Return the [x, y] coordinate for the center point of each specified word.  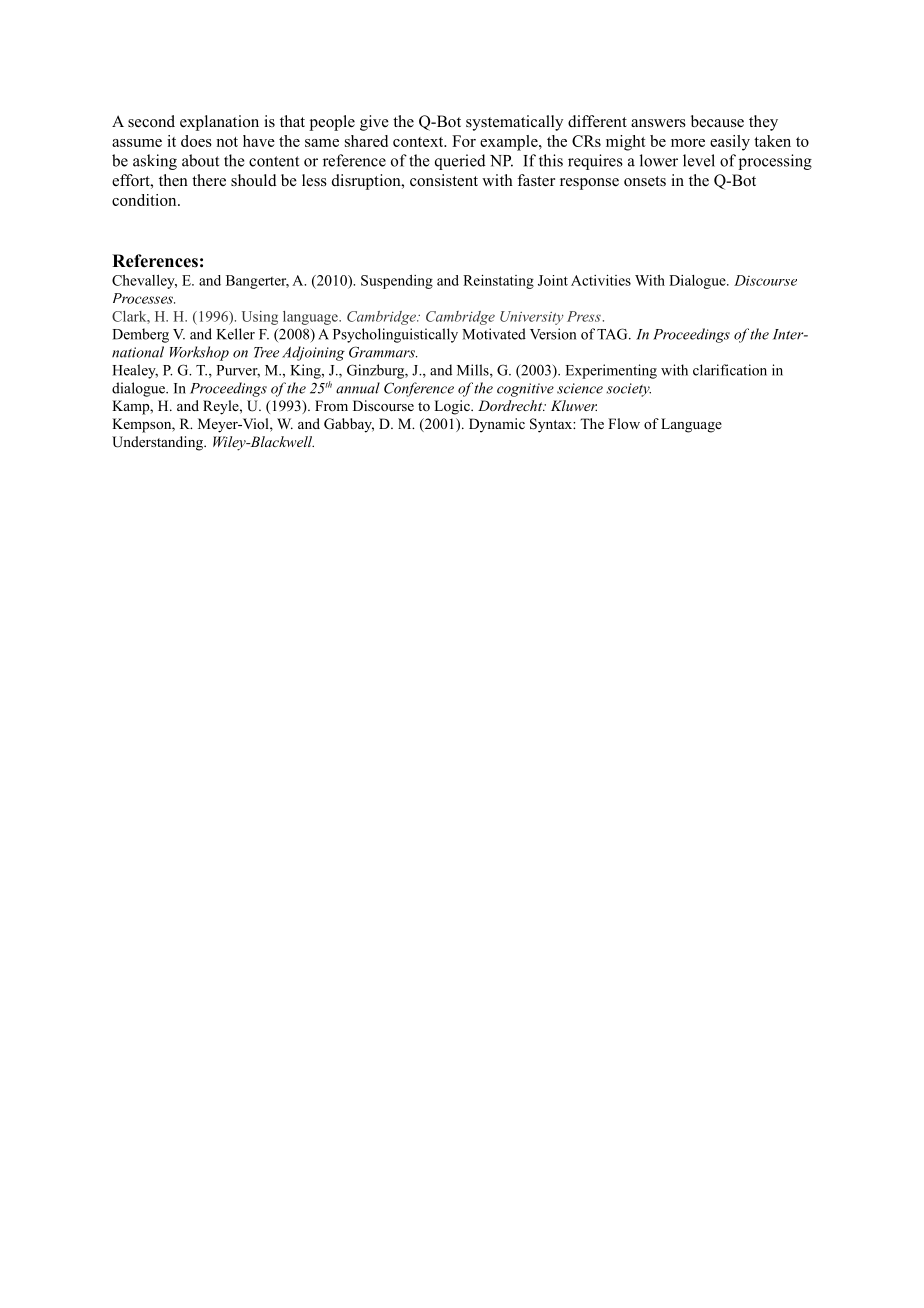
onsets [645, 181]
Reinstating [498, 282]
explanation [219, 123]
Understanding [158, 443]
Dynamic [497, 425]
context [419, 142]
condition [145, 200]
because [717, 121]
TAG [613, 334]
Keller [235, 334]
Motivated [494, 334]
